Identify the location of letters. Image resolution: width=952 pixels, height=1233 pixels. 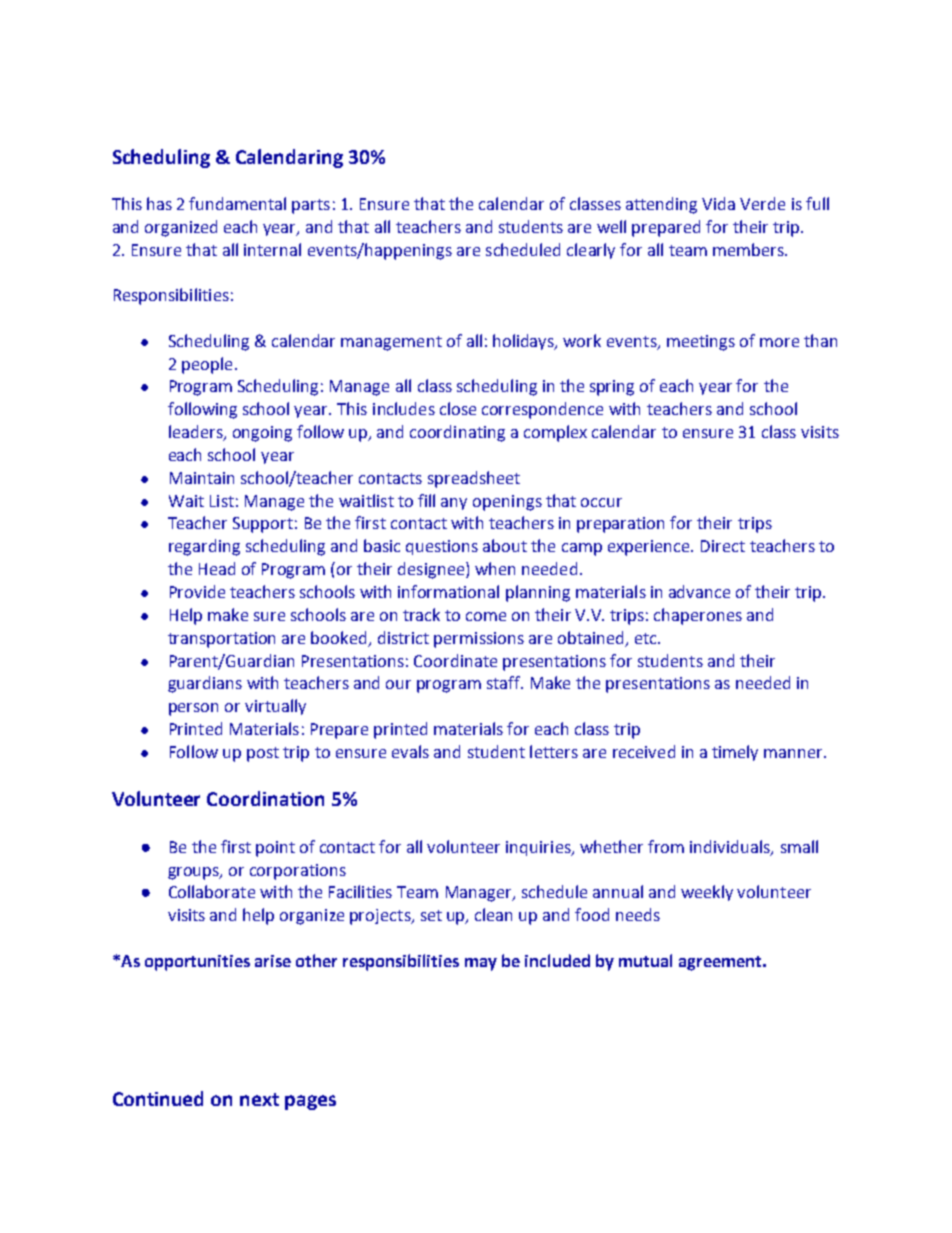
(554, 751).
